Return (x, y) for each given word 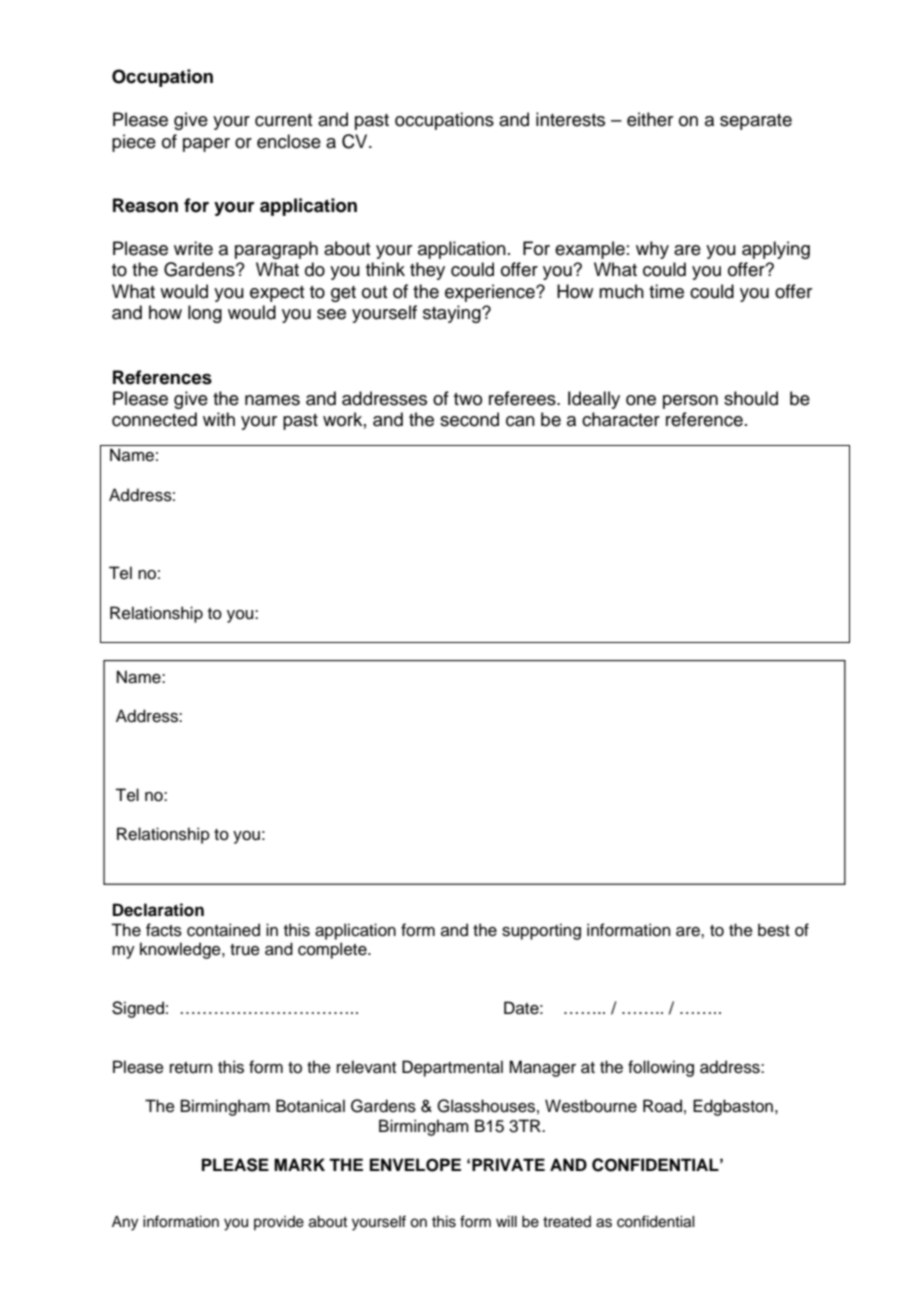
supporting (541, 931)
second (469, 419)
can (520, 421)
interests (570, 119)
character (621, 419)
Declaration (158, 910)
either (650, 119)
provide (279, 1223)
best (774, 930)
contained (223, 930)
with (219, 419)
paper (206, 145)
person (690, 402)
